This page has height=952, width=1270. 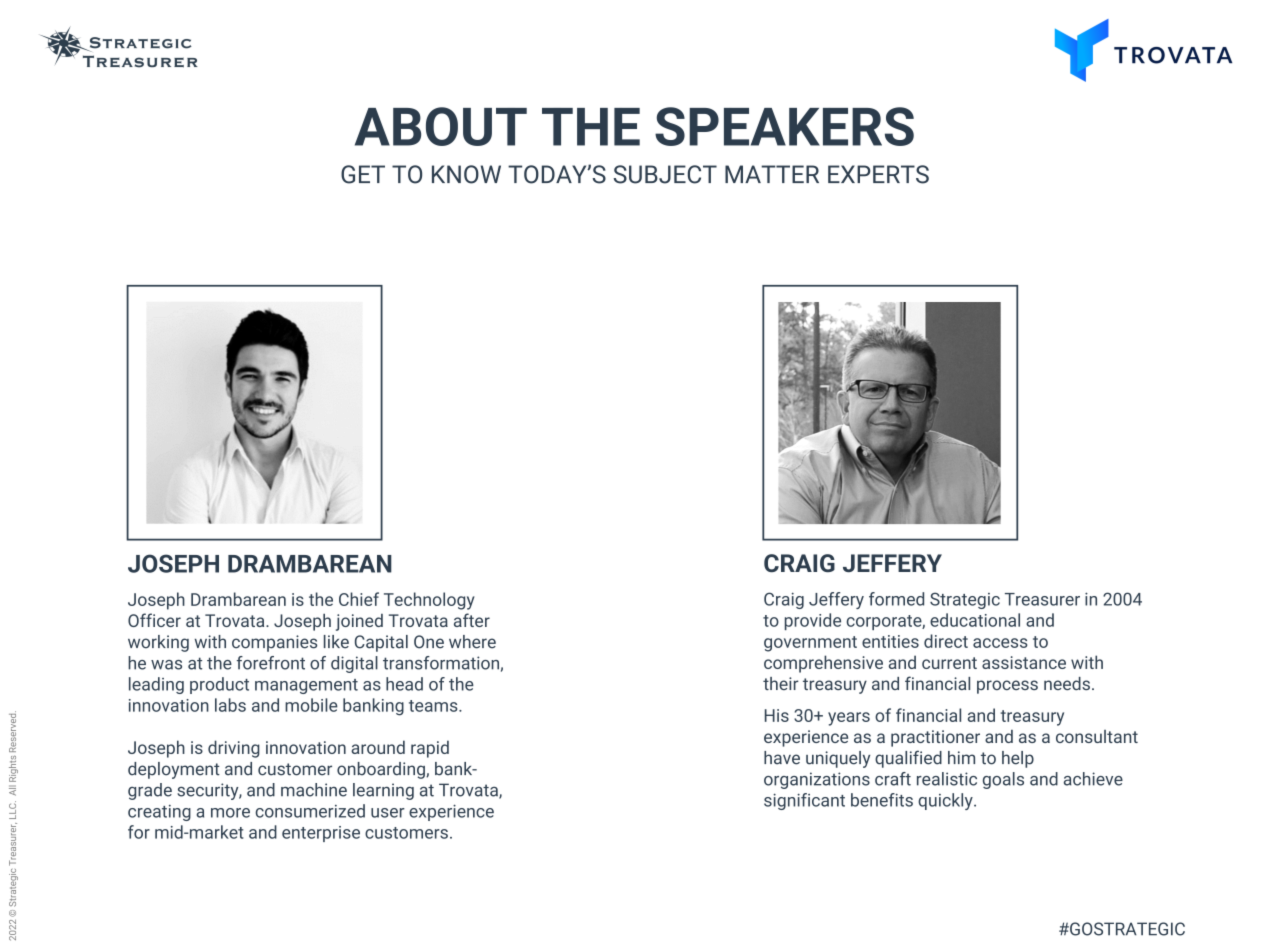 What do you see at coordinates (665, 174) in the page?
I see `SUBJECT` at bounding box center [665, 174].
